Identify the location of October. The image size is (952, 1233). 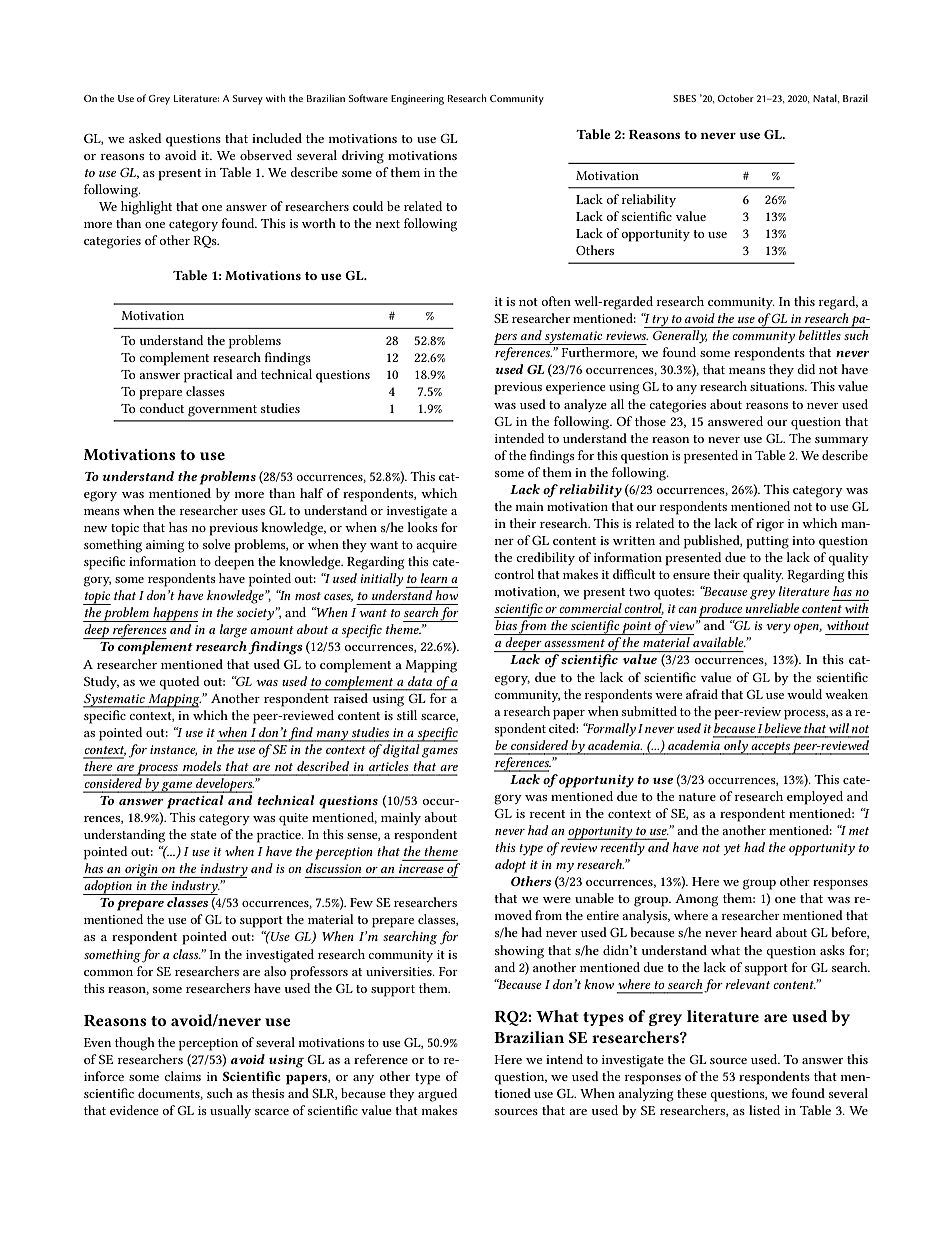
(735, 98).
